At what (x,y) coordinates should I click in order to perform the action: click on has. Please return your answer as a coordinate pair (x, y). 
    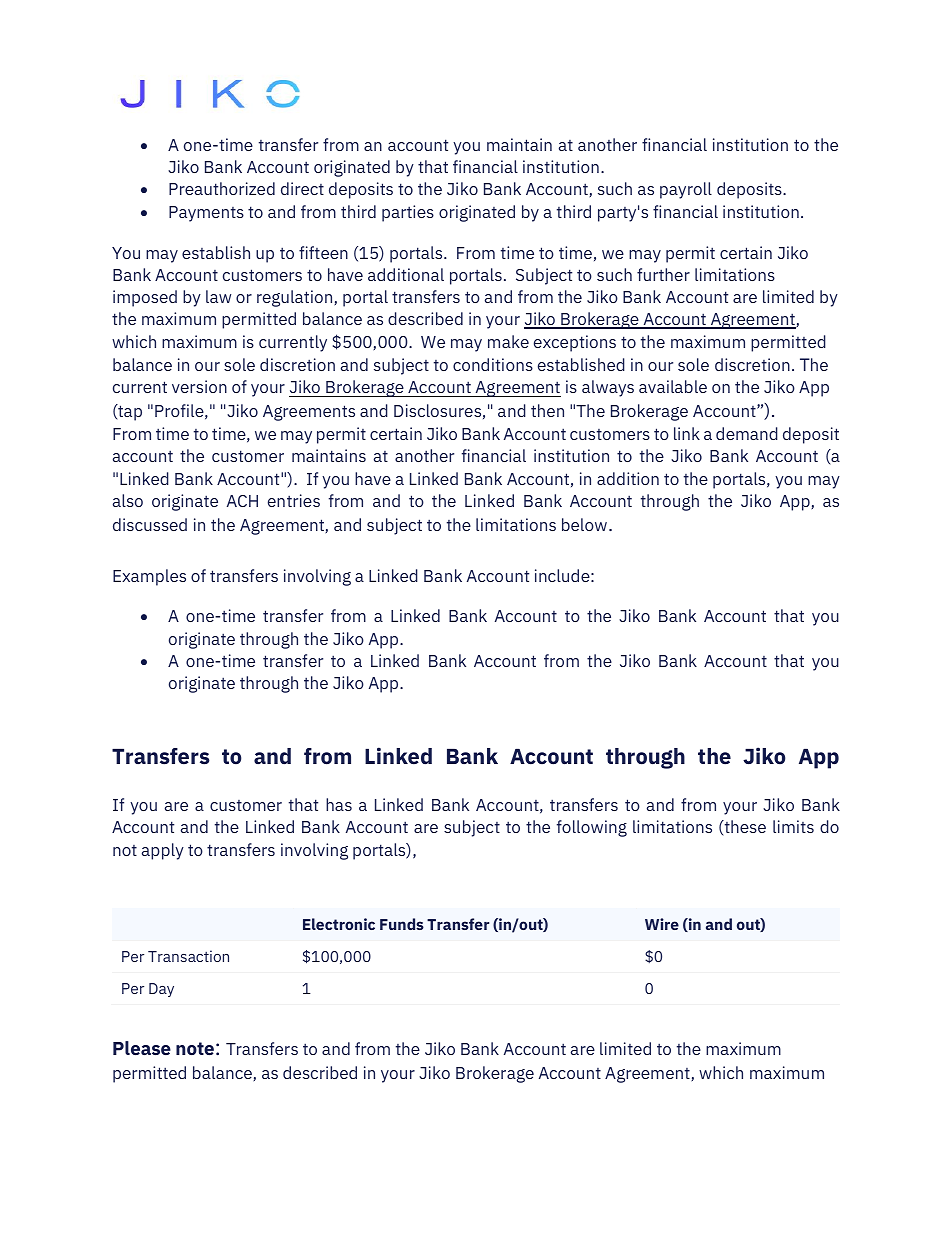
    Looking at the image, I should click on (339, 804).
